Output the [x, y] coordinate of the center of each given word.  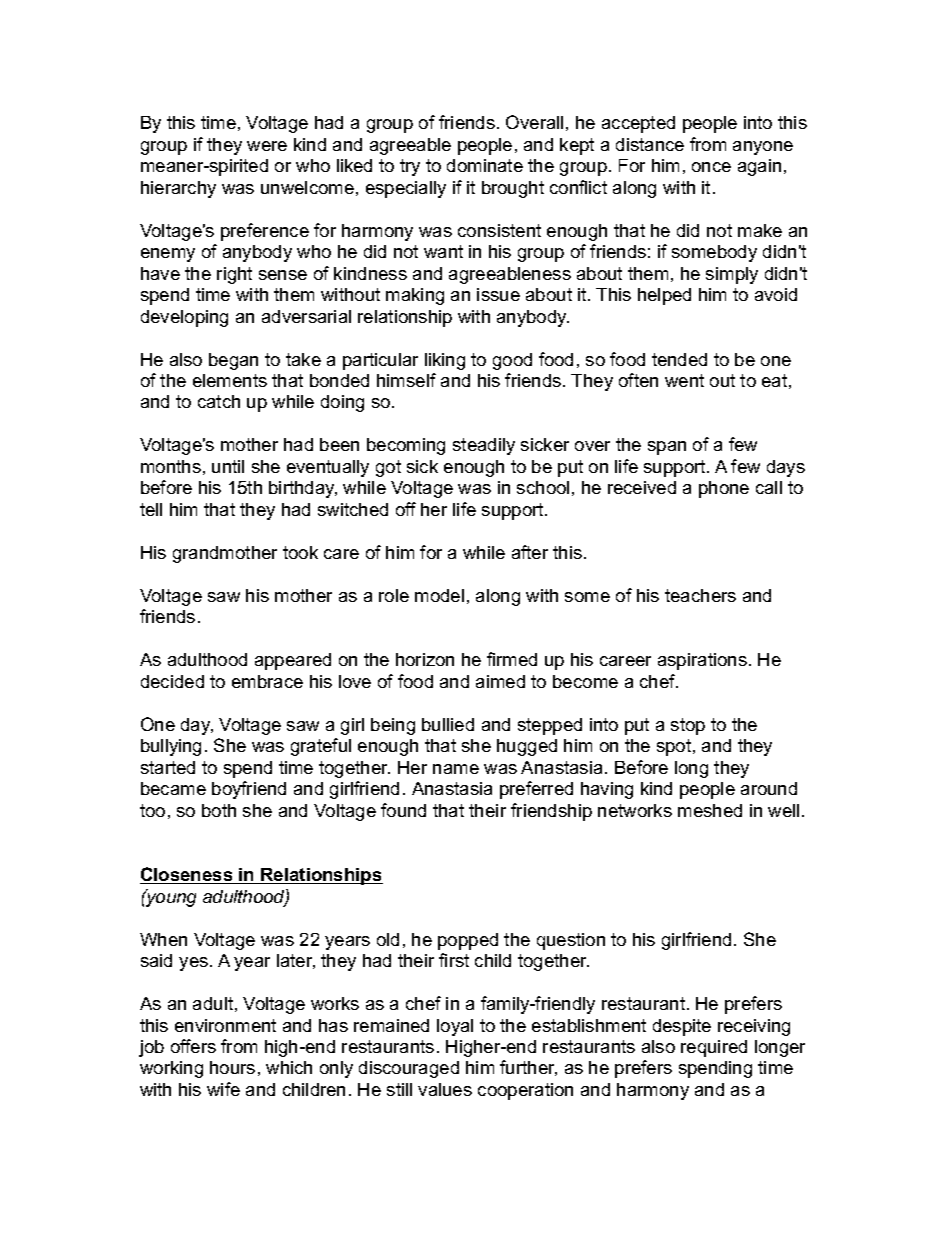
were [267, 146]
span [667, 448]
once [711, 167]
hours [232, 1067]
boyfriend [249, 790]
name [456, 769]
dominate [485, 165]
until [228, 466]
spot [675, 747]
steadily [484, 446]
